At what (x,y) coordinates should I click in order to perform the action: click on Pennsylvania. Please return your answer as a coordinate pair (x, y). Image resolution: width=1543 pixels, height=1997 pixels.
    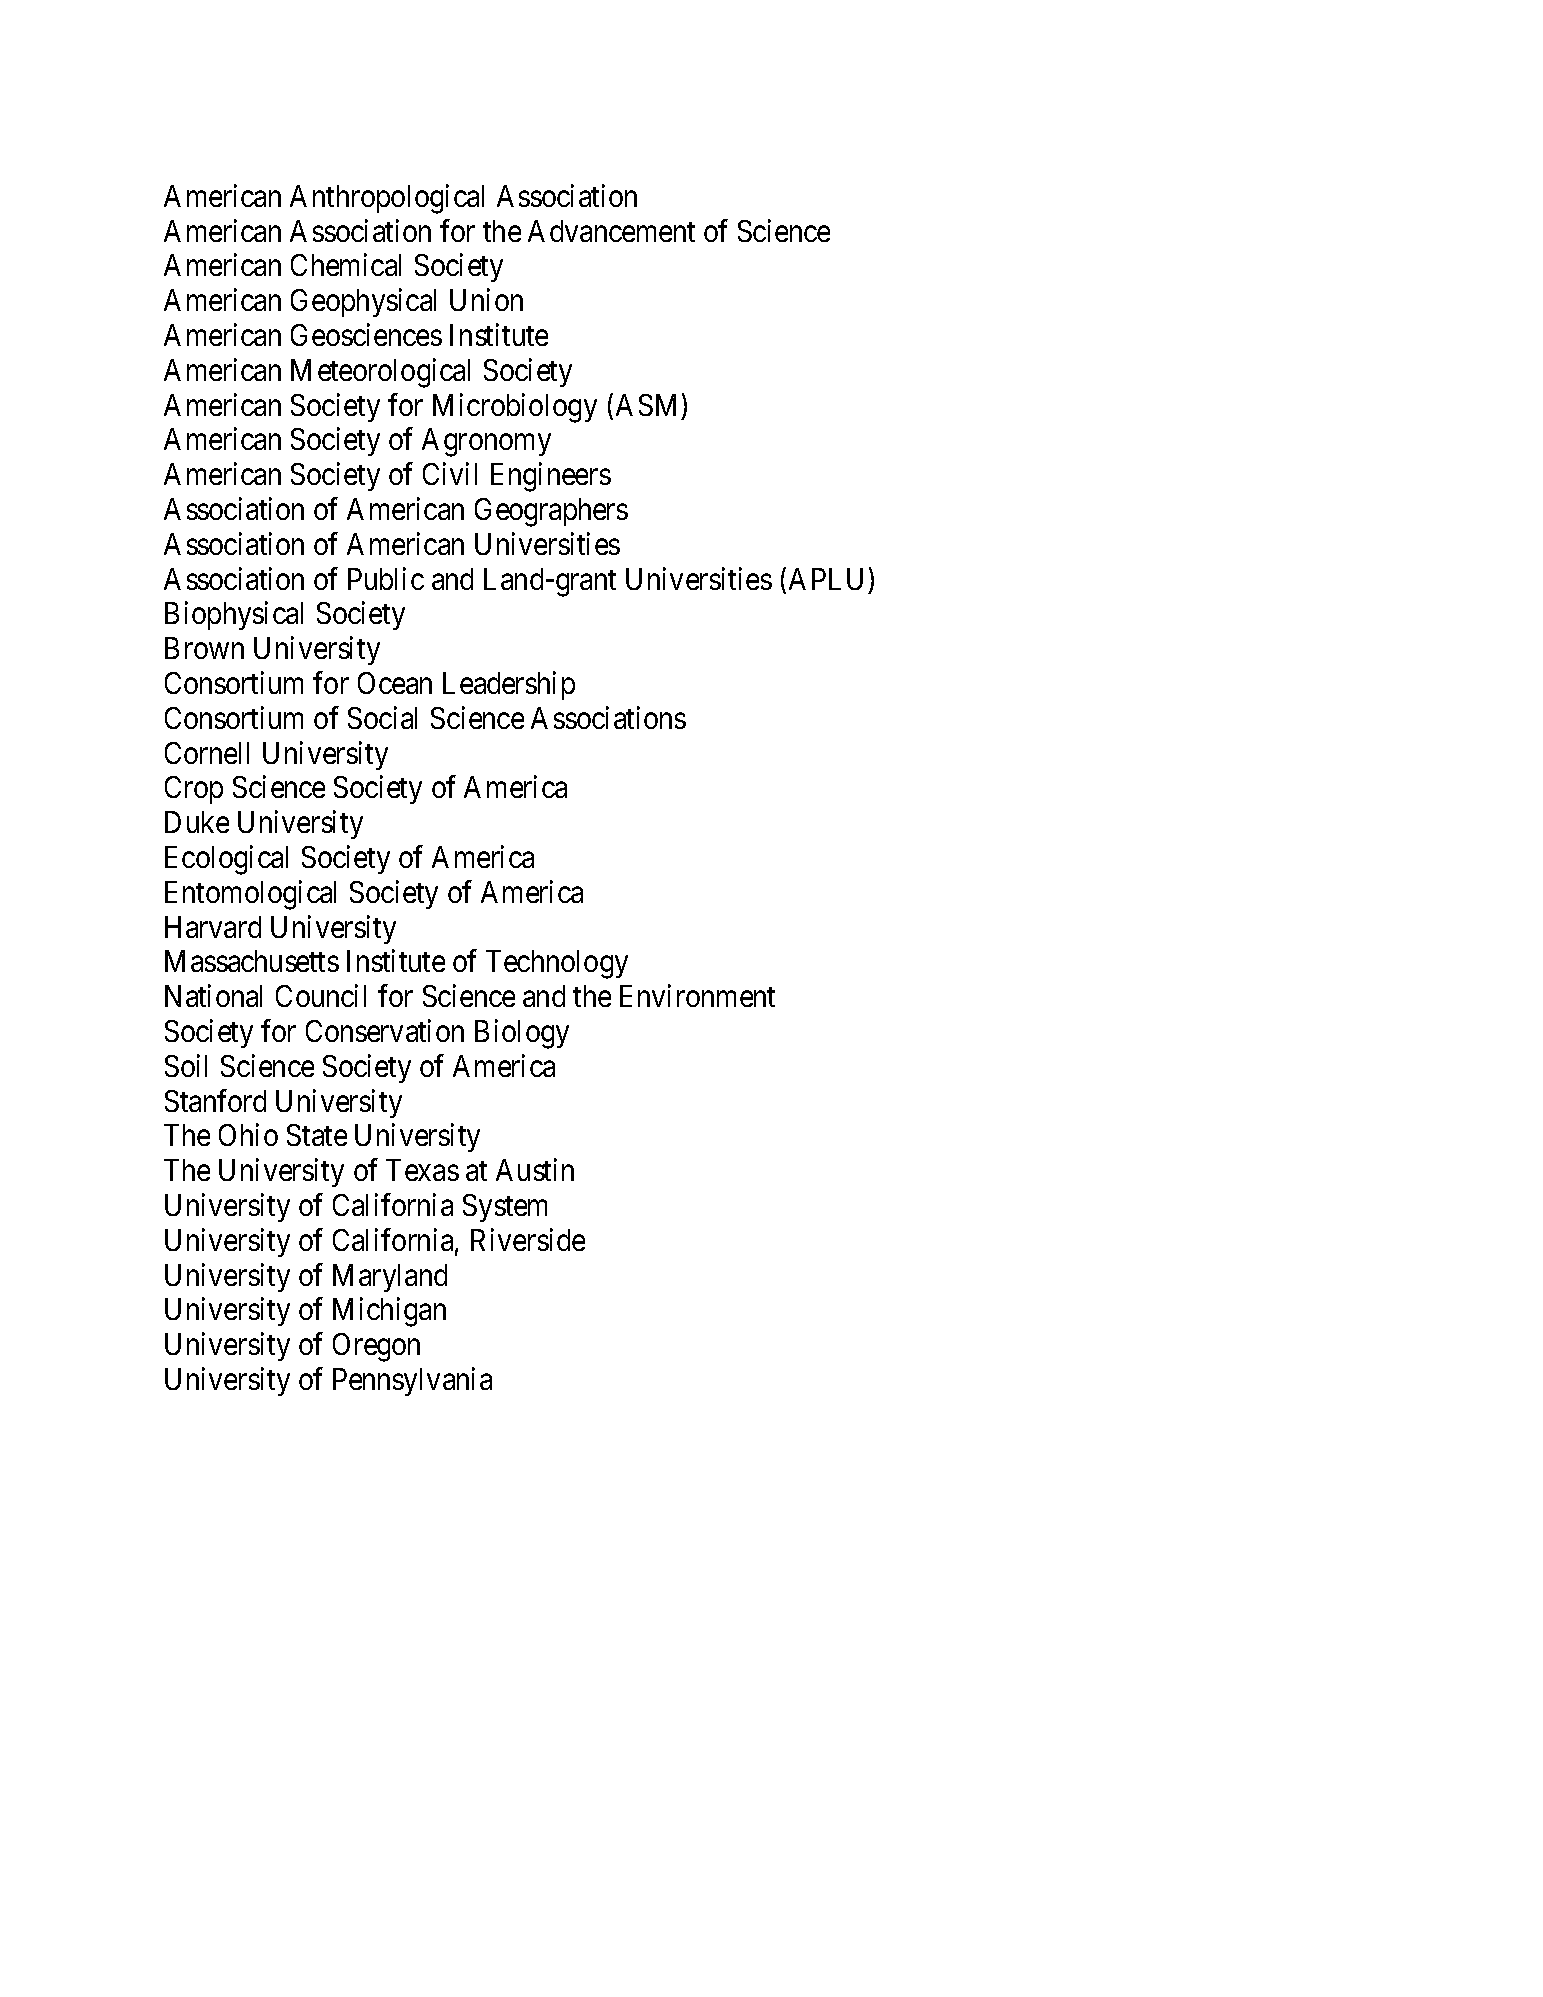
    Looking at the image, I should click on (412, 1381).
